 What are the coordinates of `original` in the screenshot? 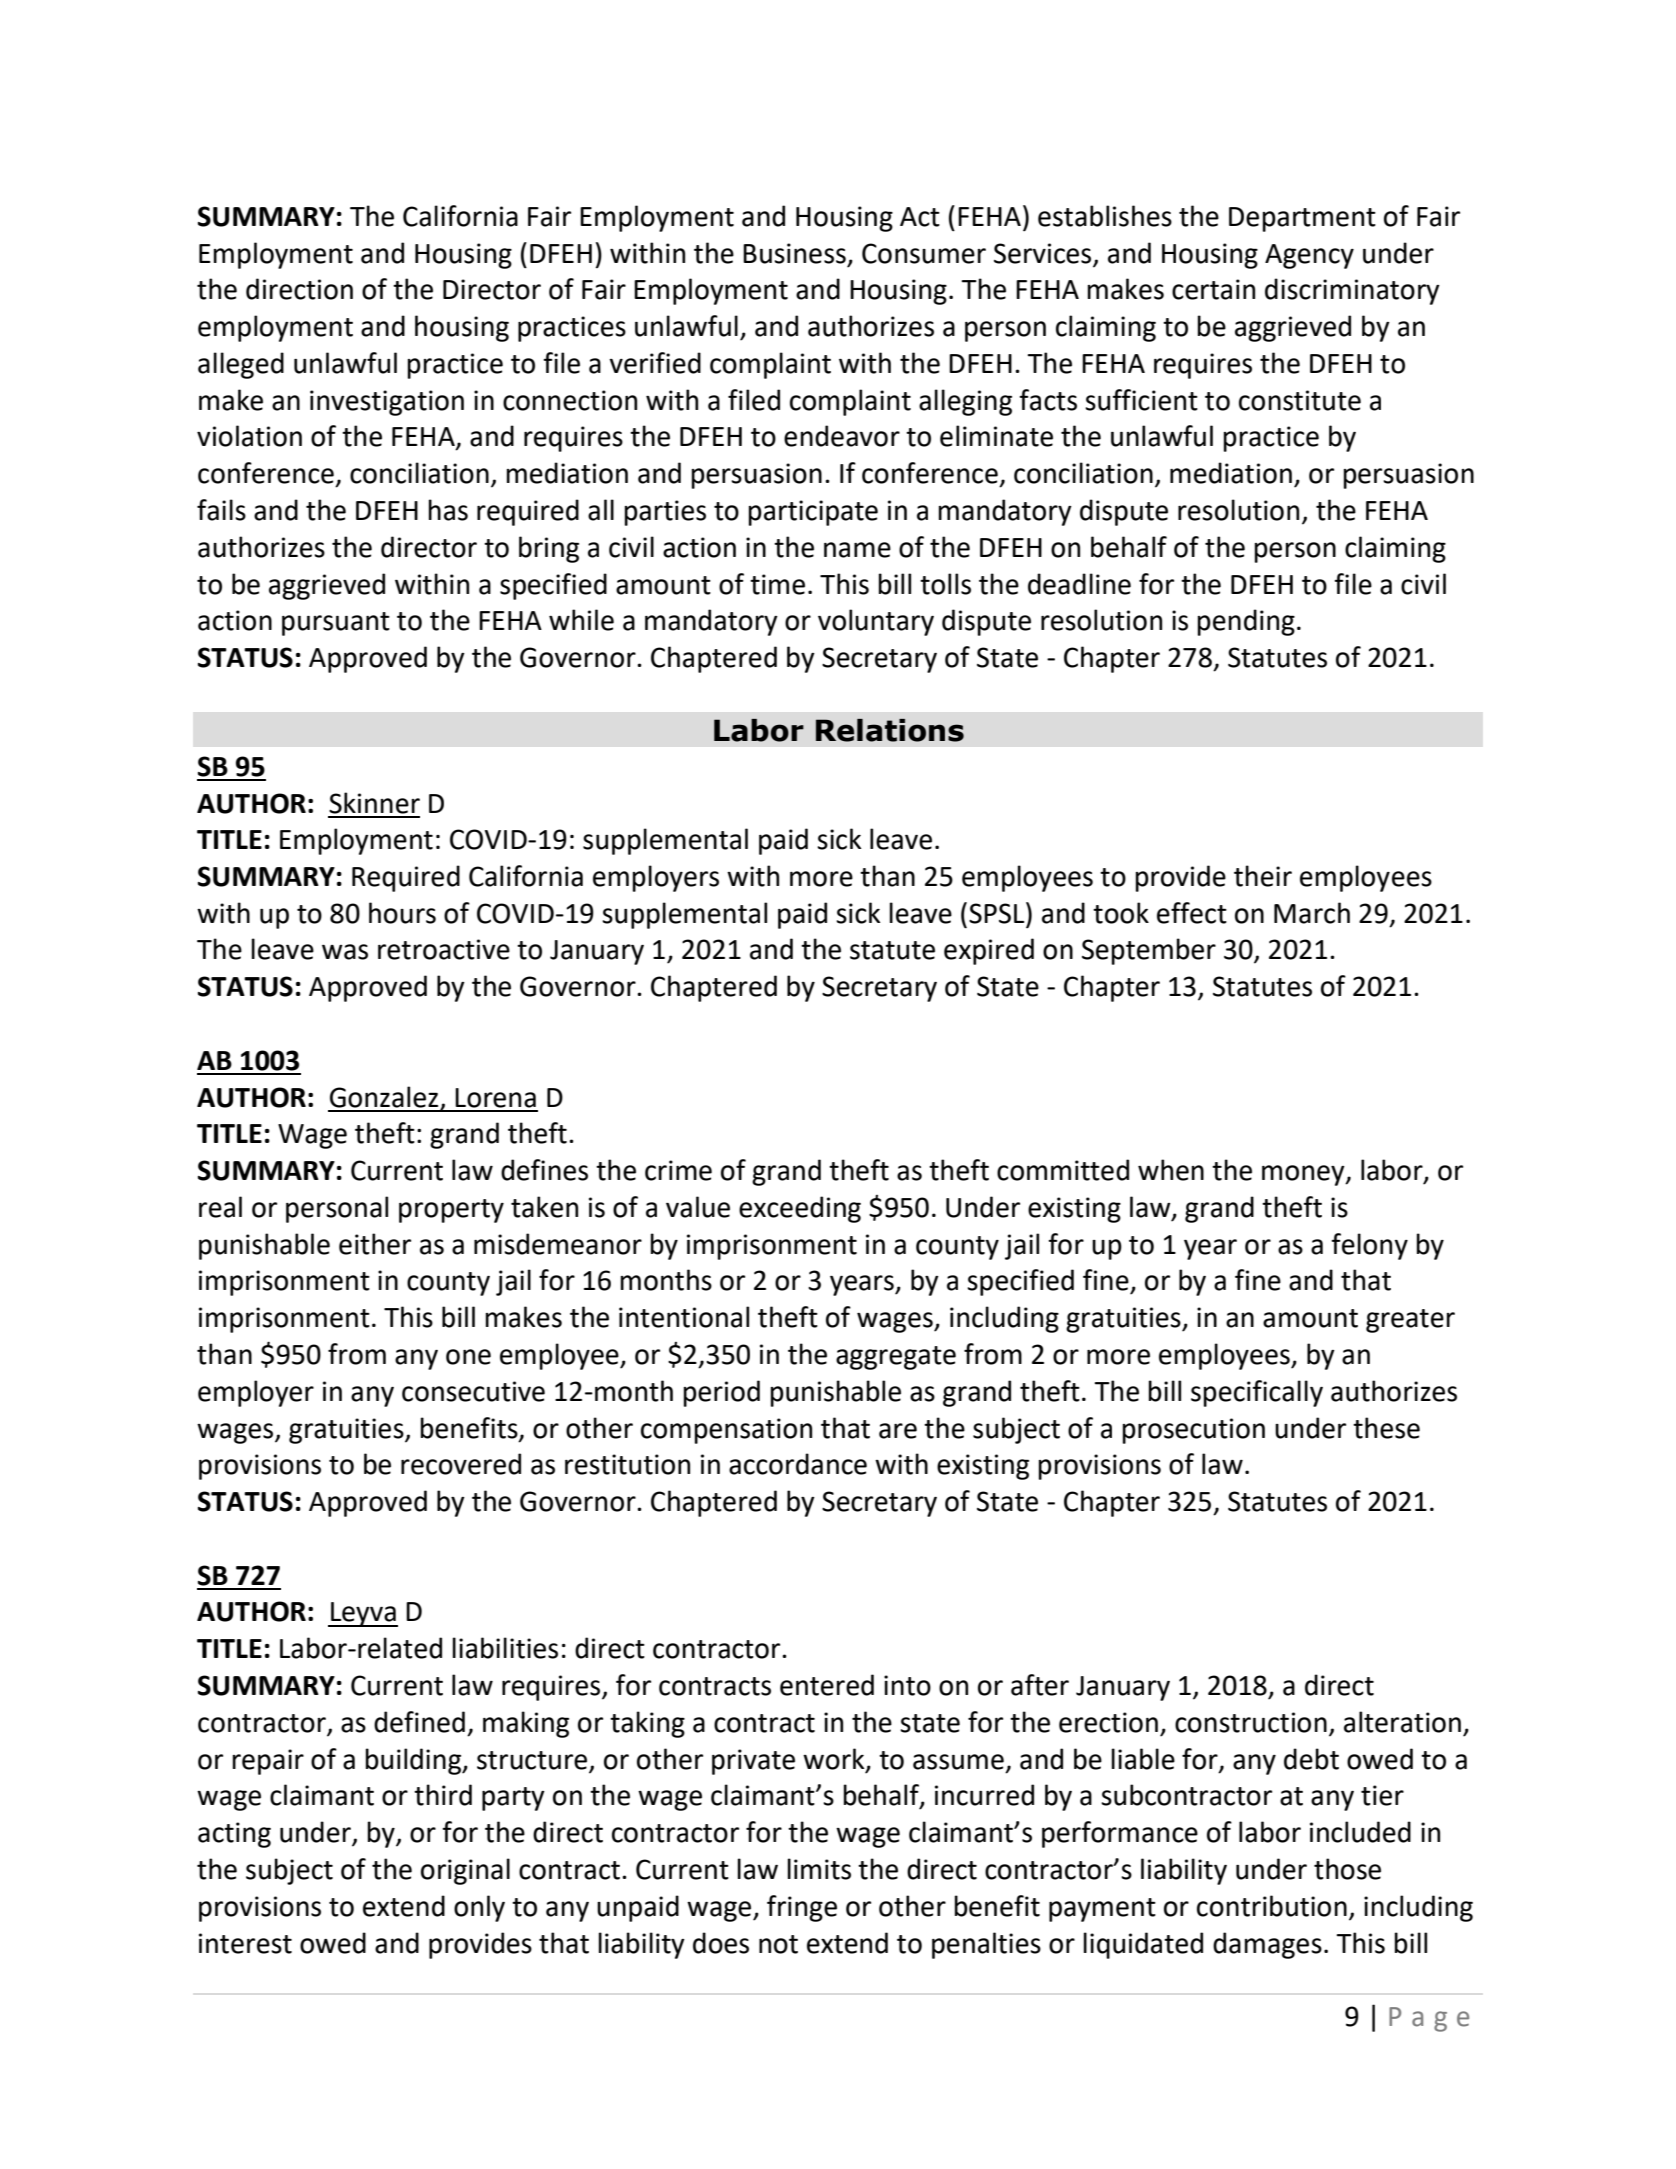 It's located at (465, 1871).
